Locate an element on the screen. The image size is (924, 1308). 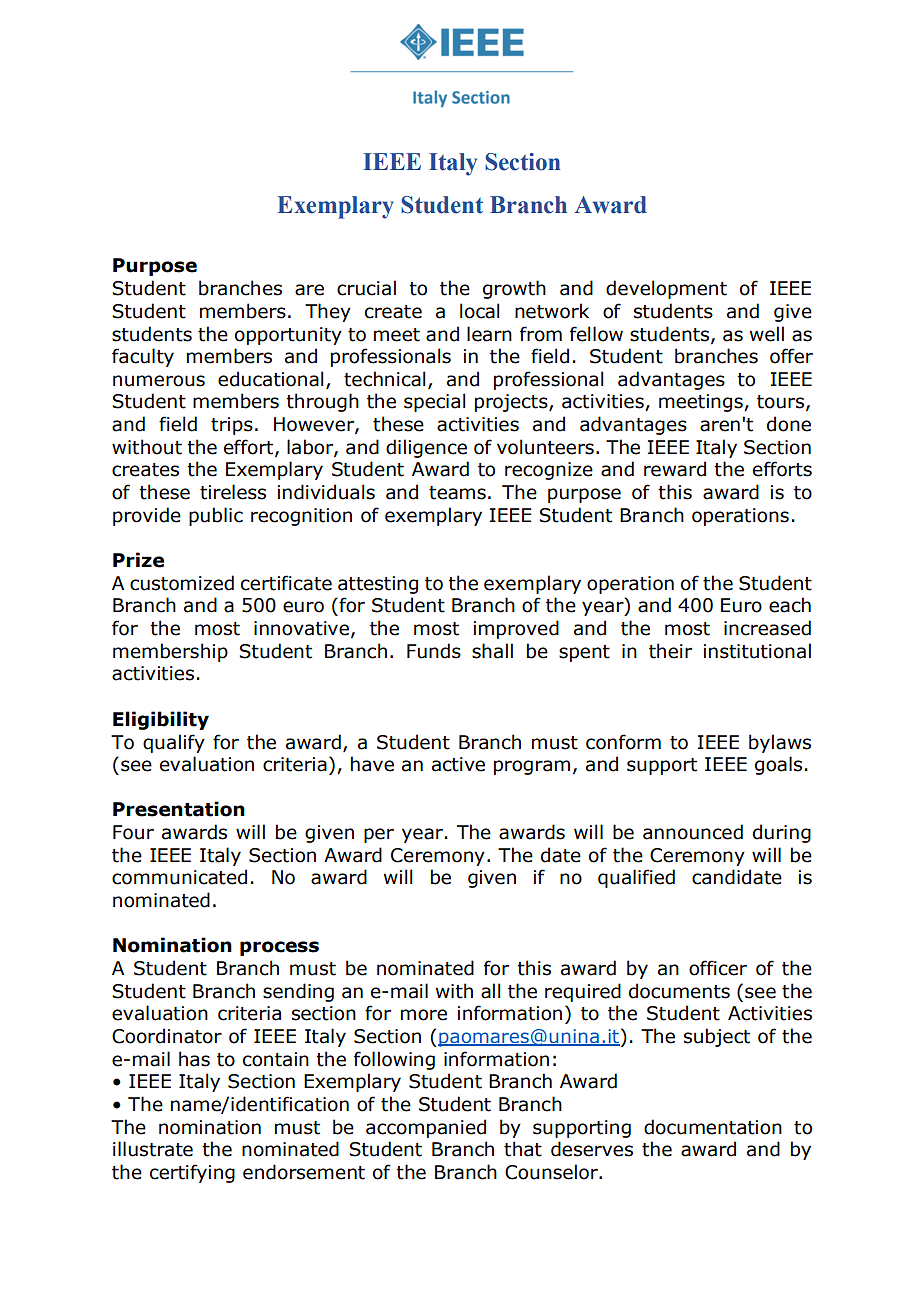
accompanied is located at coordinates (426, 1128).
